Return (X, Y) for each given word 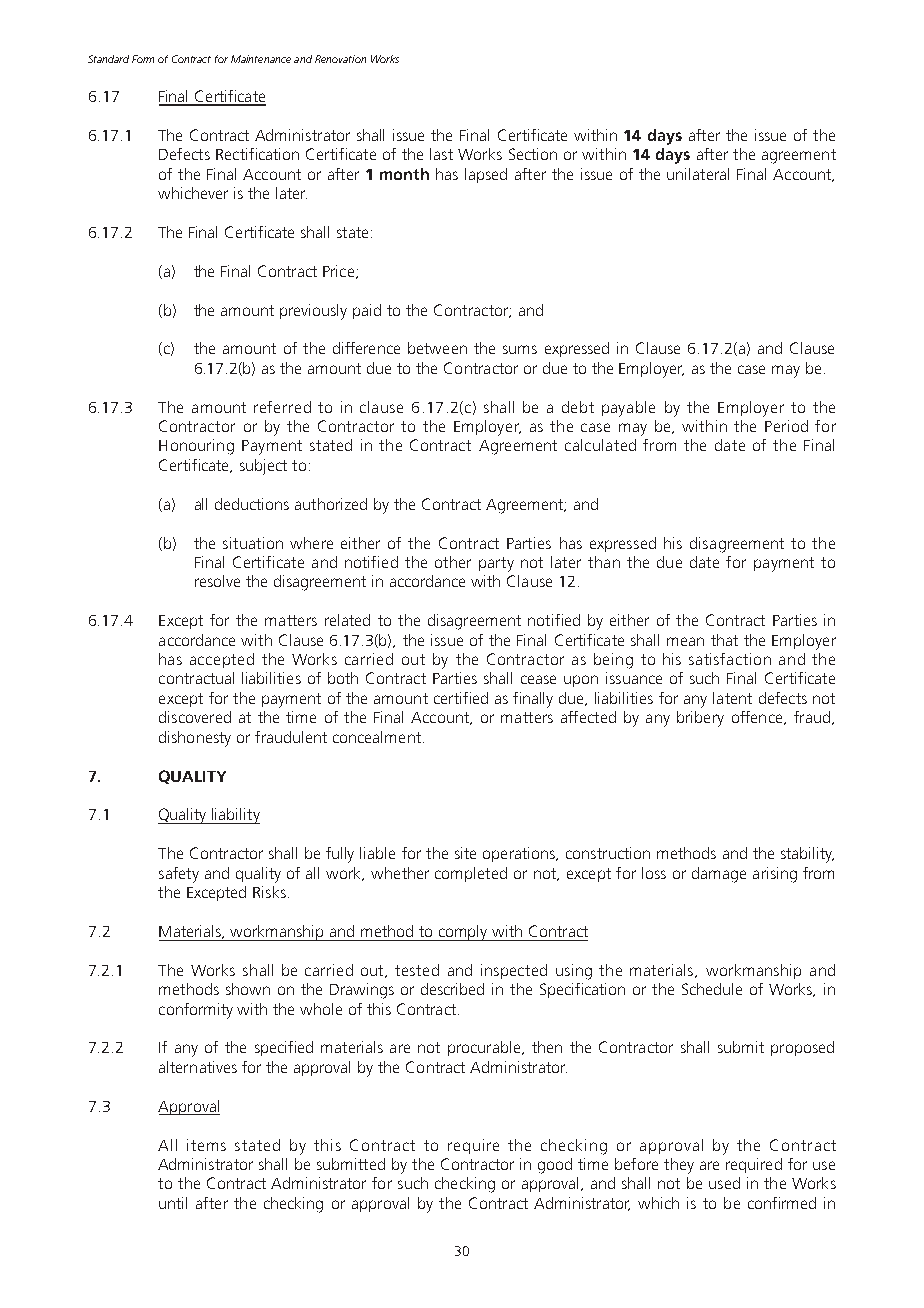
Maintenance (261, 59)
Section (533, 154)
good (555, 1166)
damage (719, 875)
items (206, 1145)
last (441, 154)
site (465, 853)
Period (786, 426)
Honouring (196, 447)
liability (235, 816)
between (437, 348)
